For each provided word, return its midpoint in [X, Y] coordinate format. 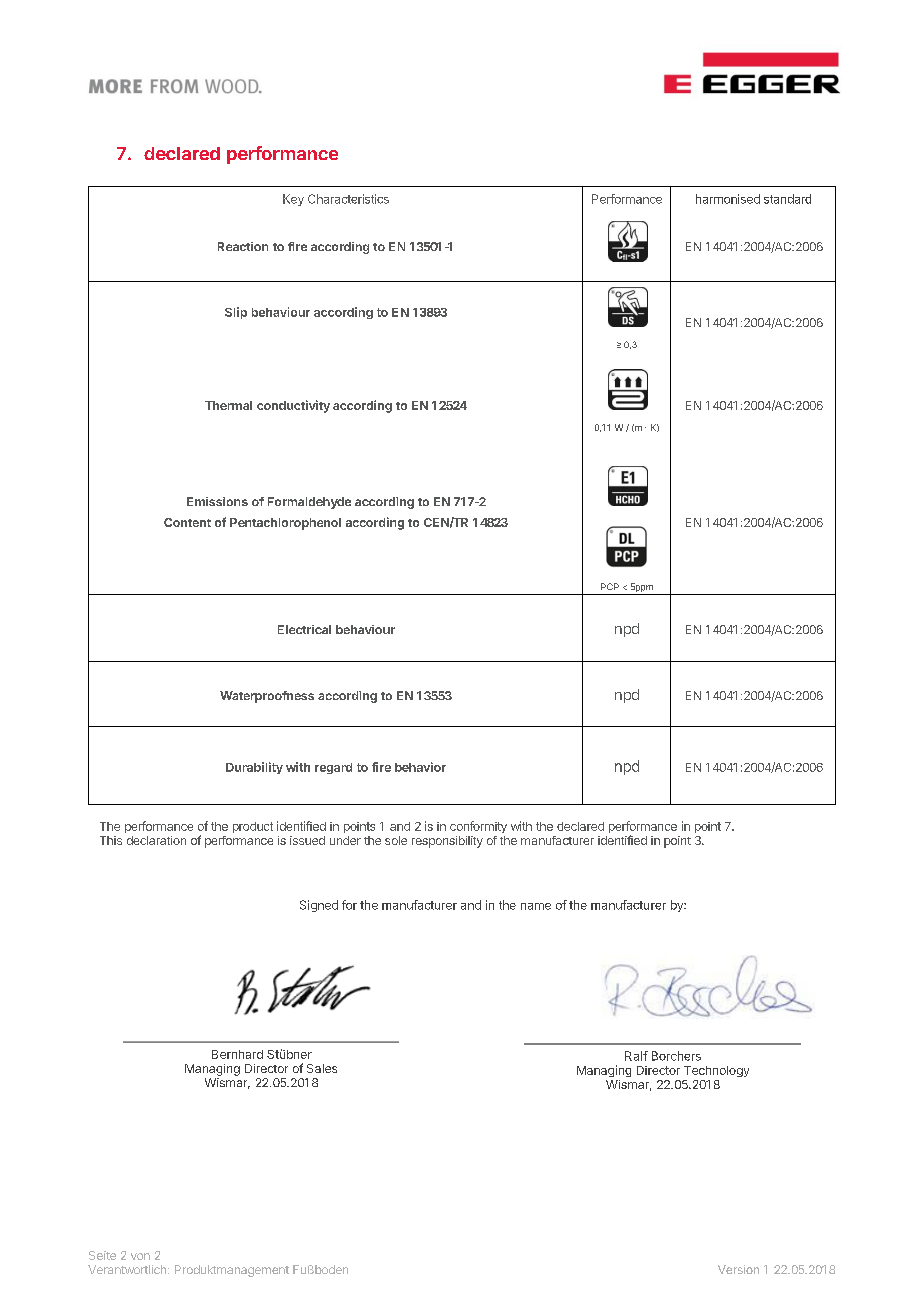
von [140, 1256]
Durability [254, 768]
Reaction [243, 246]
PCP [610, 586]
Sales [322, 1068]
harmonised [728, 199]
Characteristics [348, 199]
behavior [420, 767]
